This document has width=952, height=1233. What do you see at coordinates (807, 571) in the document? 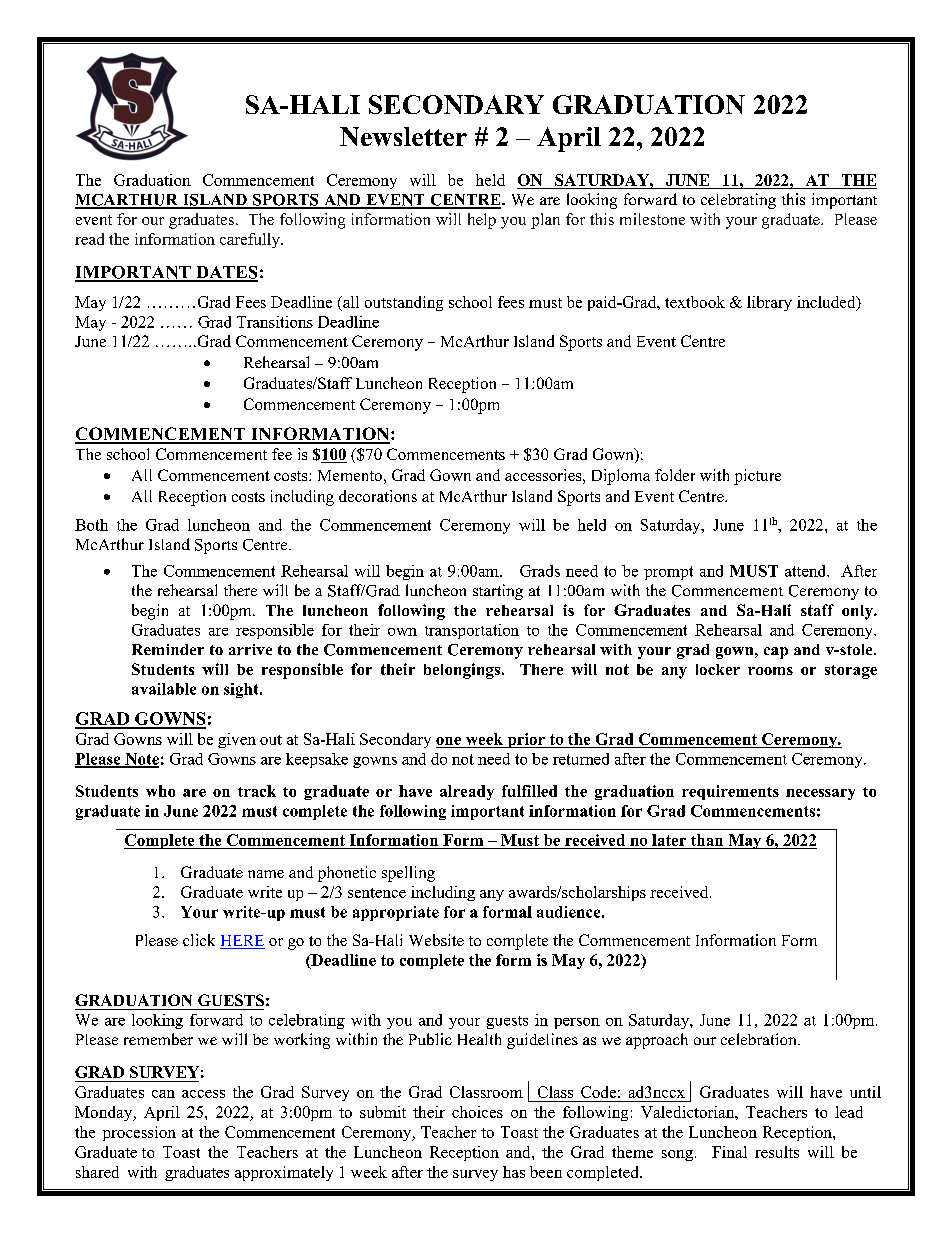
I see `attend` at bounding box center [807, 571].
